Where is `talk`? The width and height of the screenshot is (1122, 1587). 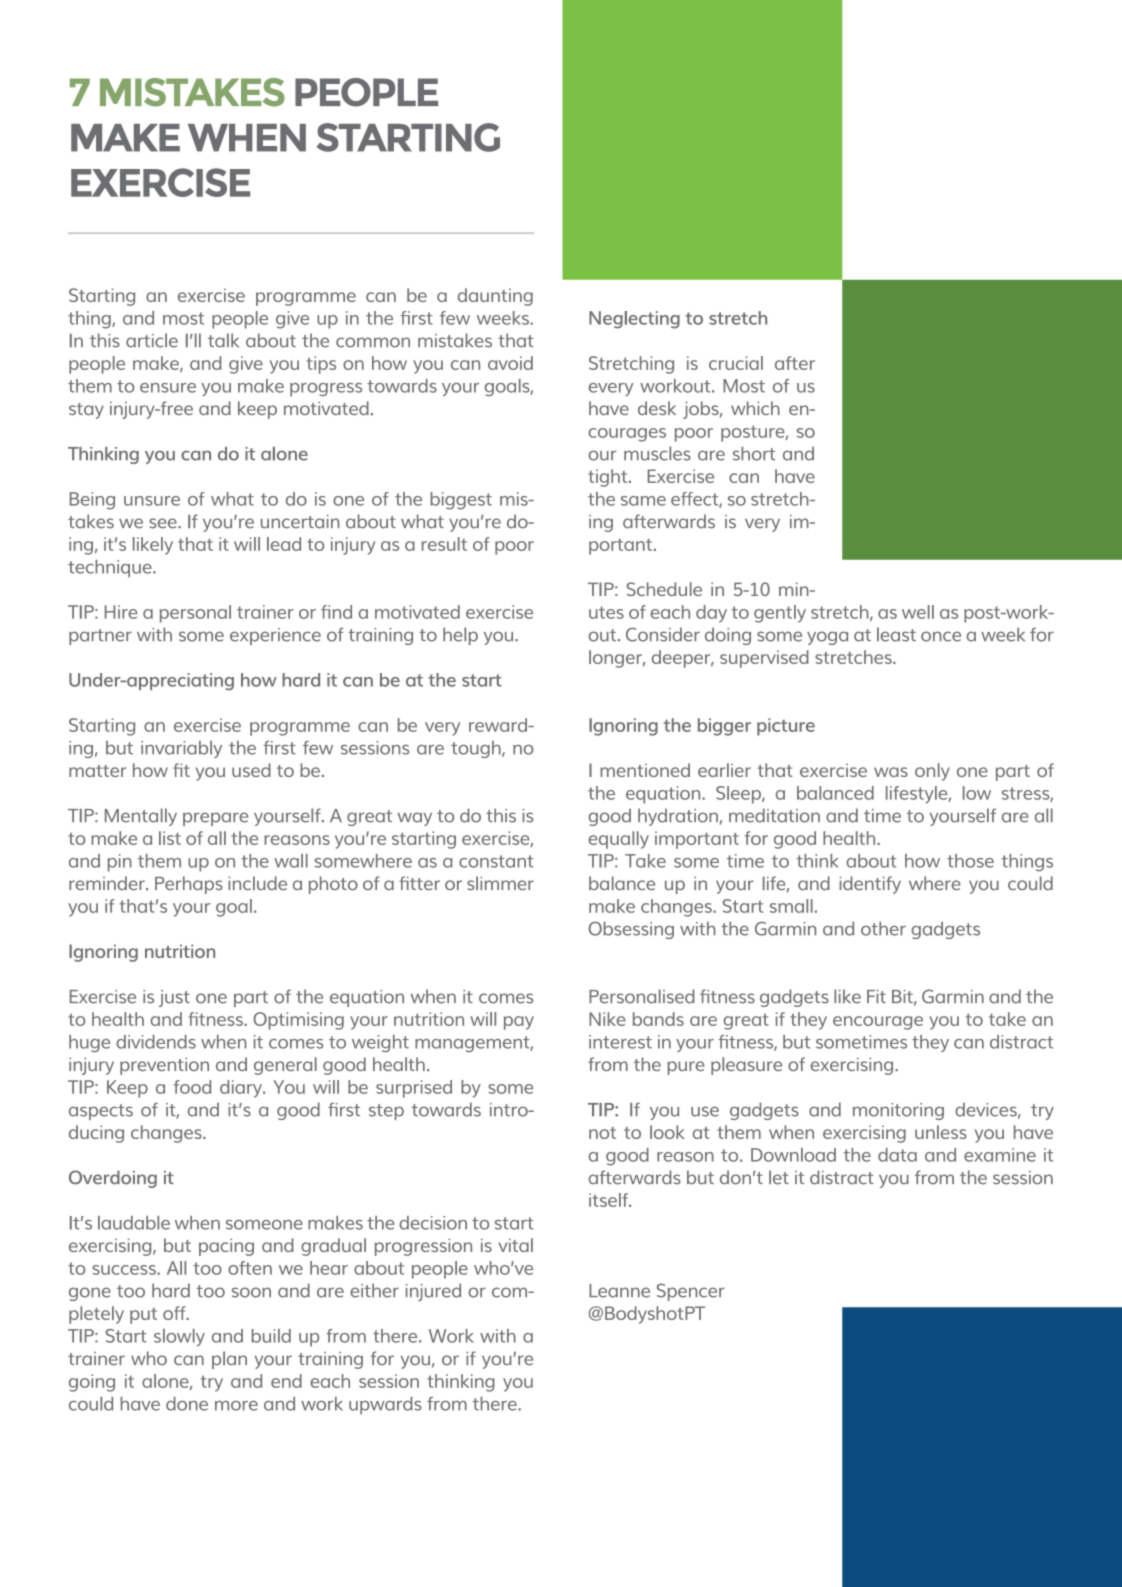
talk is located at coordinates (223, 340).
